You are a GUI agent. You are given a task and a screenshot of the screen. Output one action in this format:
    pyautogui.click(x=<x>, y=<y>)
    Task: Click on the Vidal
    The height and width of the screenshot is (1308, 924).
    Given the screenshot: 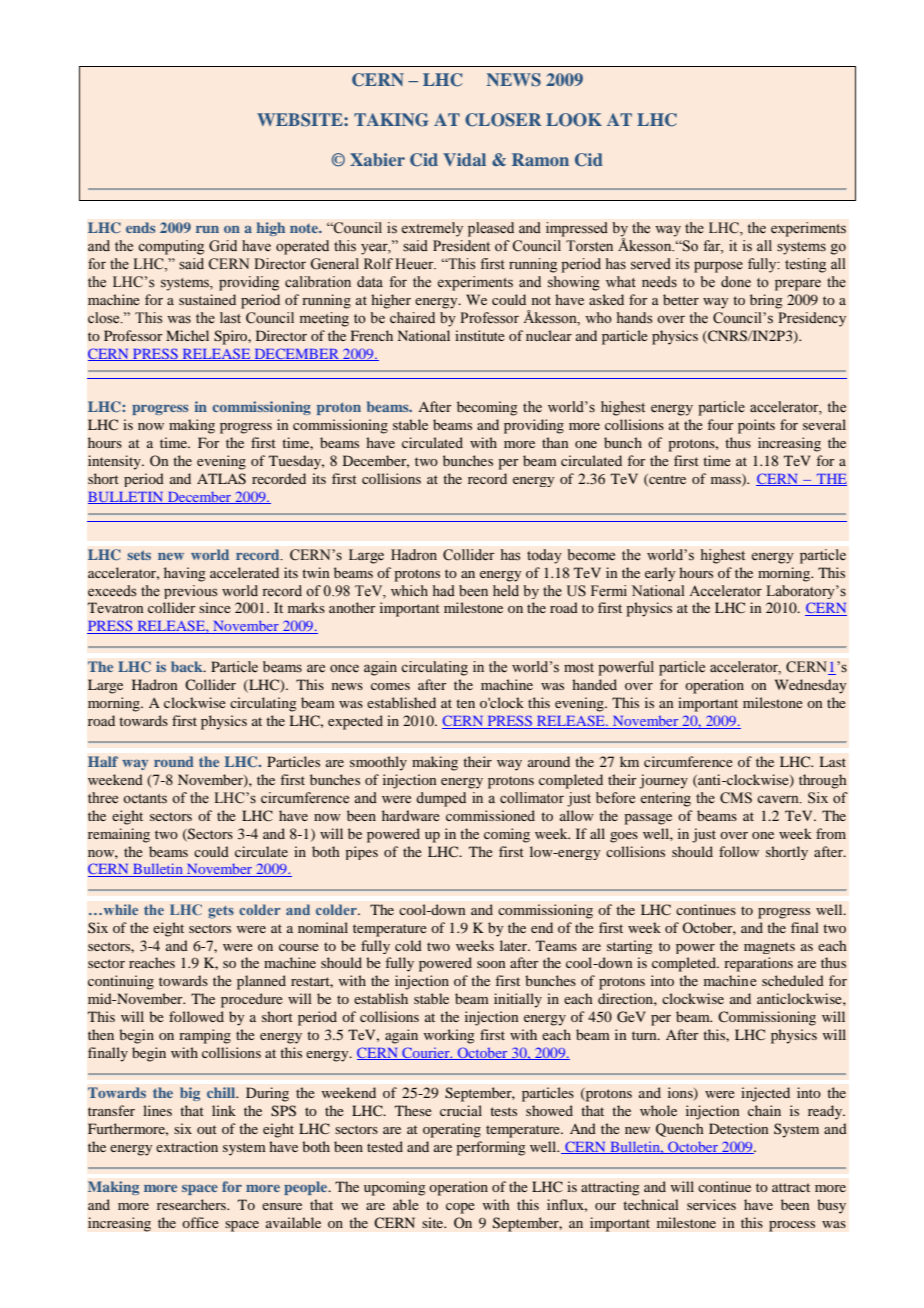 What is the action you would take?
    pyautogui.click(x=464, y=159)
